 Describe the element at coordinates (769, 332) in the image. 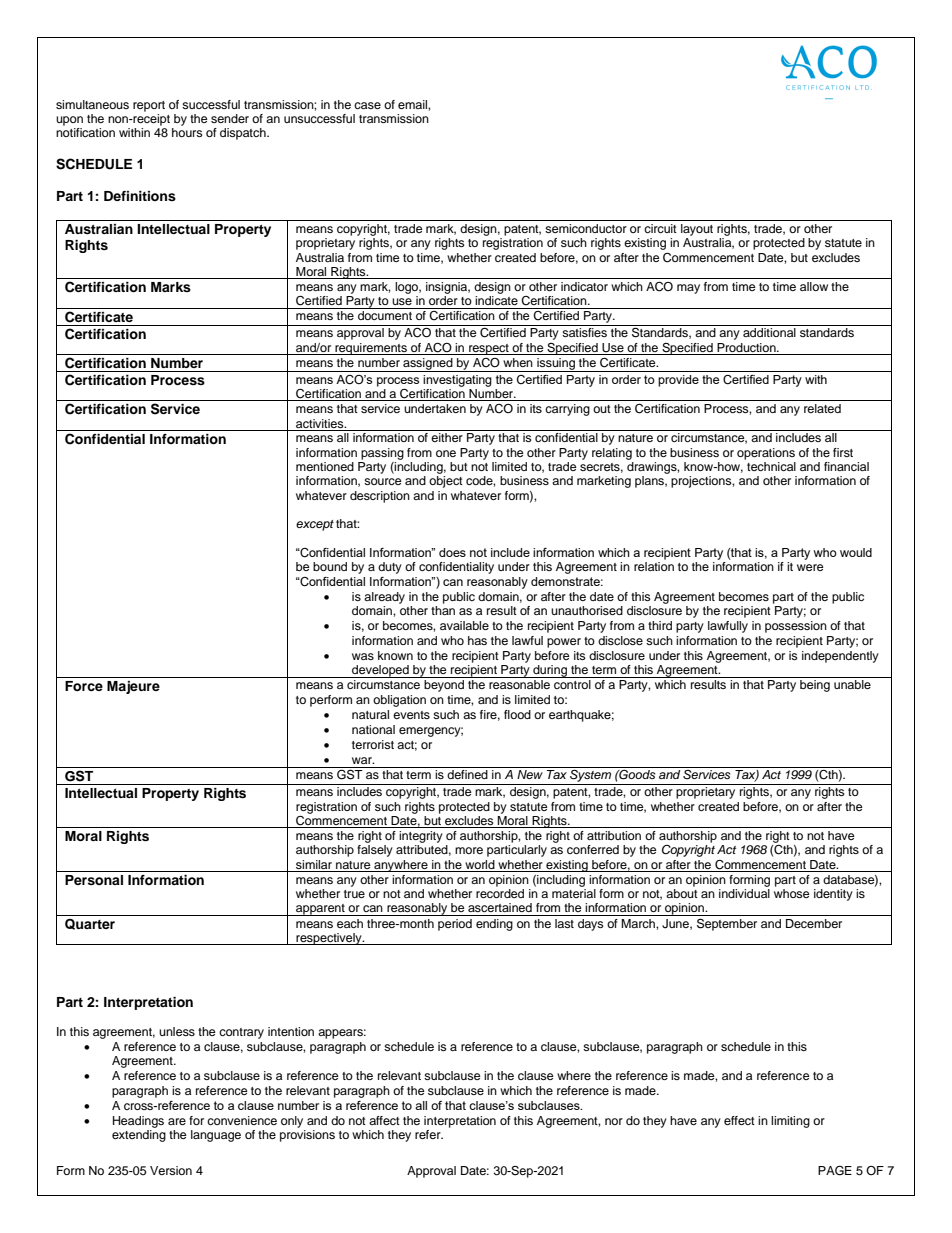

I see `additional` at that location.
